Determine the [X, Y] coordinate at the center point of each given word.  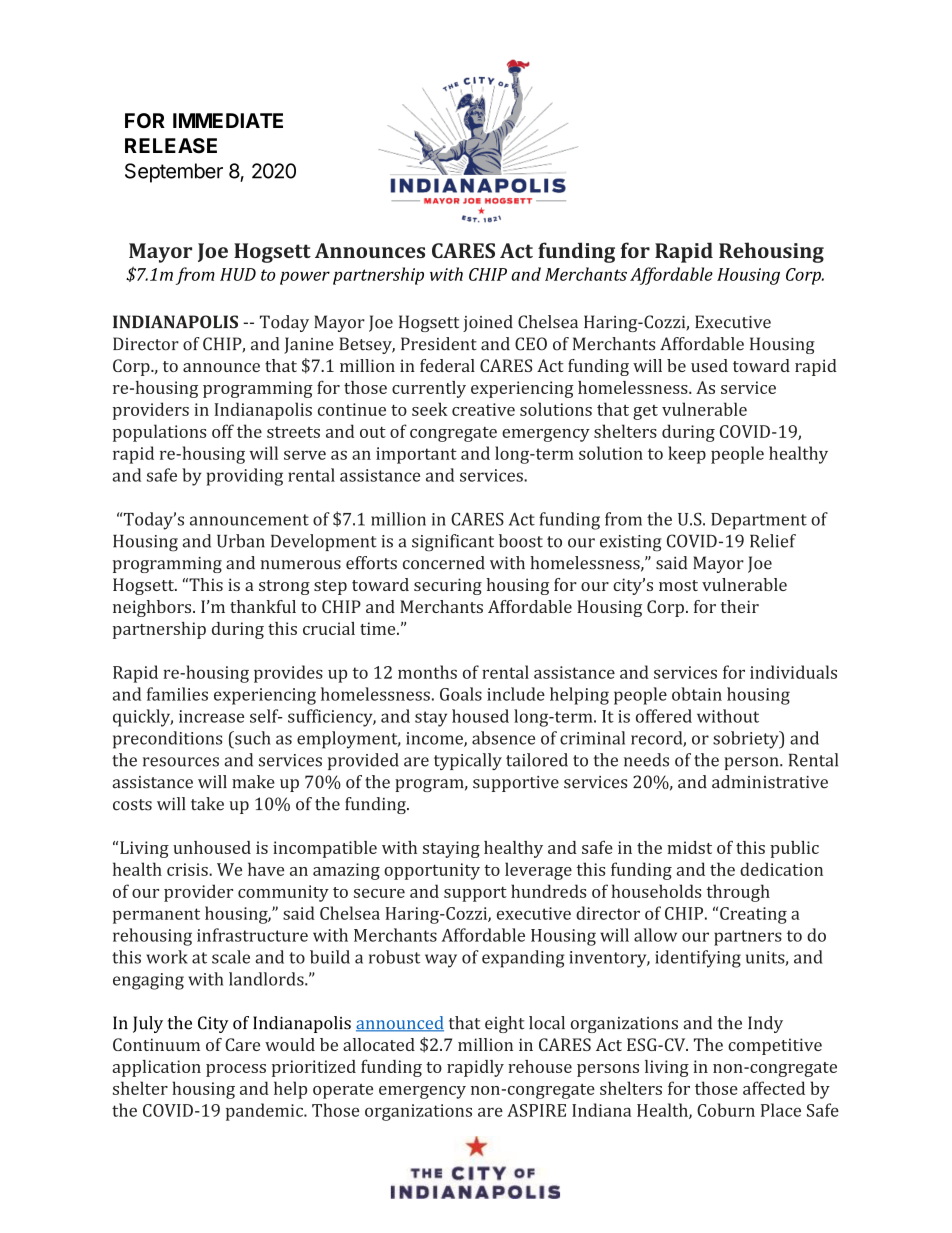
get [645, 412]
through [738, 893]
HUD [238, 274]
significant [453, 543]
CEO [531, 344]
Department [759, 521]
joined [488, 323]
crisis [188, 869]
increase [211, 716]
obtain [697, 694]
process [236, 1070]
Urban [241, 541]
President [439, 344]
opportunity [432, 871]
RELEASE [171, 146]
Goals [461, 694]
